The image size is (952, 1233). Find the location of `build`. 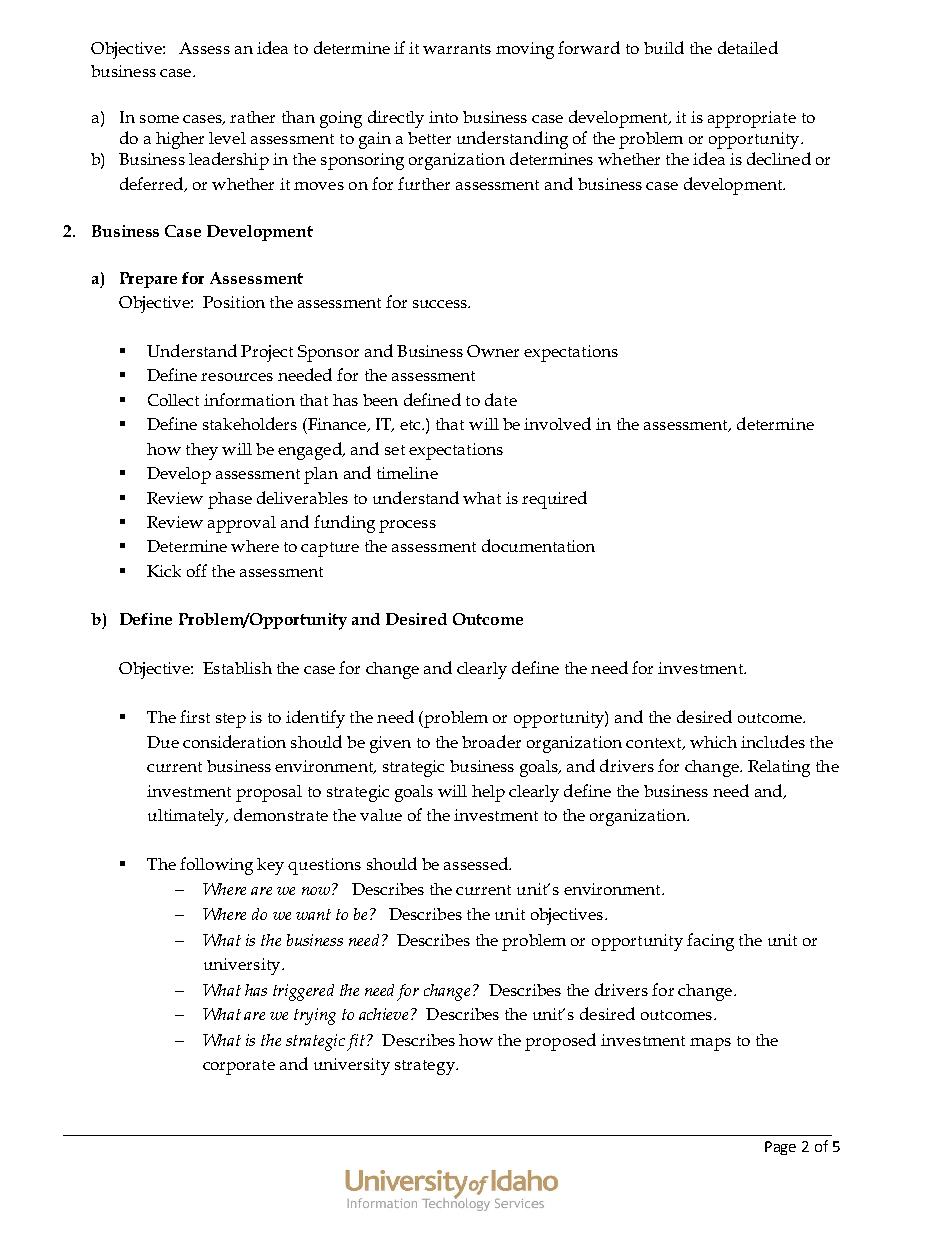

build is located at coordinates (664, 47).
